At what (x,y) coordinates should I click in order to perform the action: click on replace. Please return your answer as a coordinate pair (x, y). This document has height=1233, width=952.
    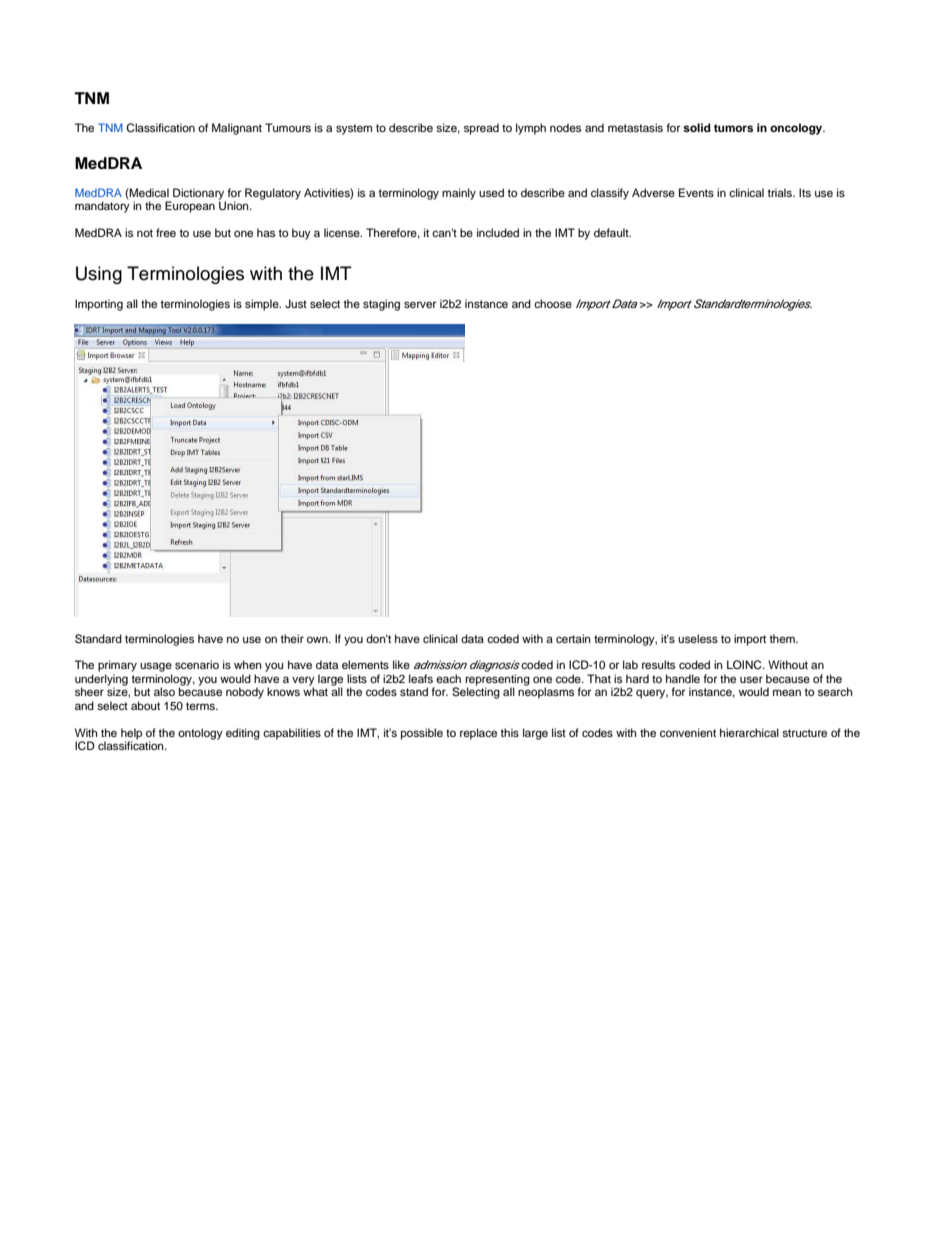
    Looking at the image, I should click on (478, 734).
